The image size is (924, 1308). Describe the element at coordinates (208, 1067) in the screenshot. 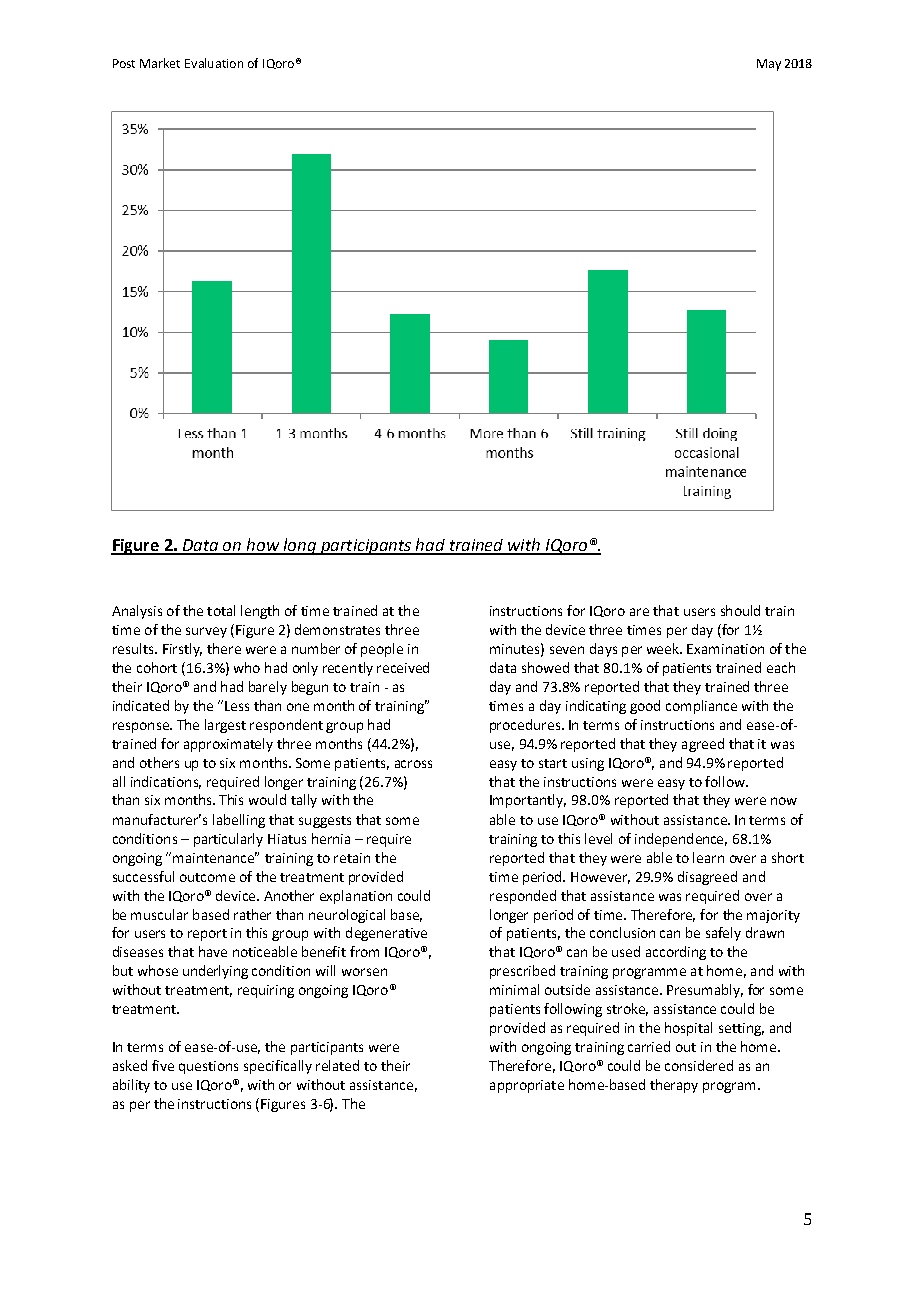

I see `questions` at that location.
